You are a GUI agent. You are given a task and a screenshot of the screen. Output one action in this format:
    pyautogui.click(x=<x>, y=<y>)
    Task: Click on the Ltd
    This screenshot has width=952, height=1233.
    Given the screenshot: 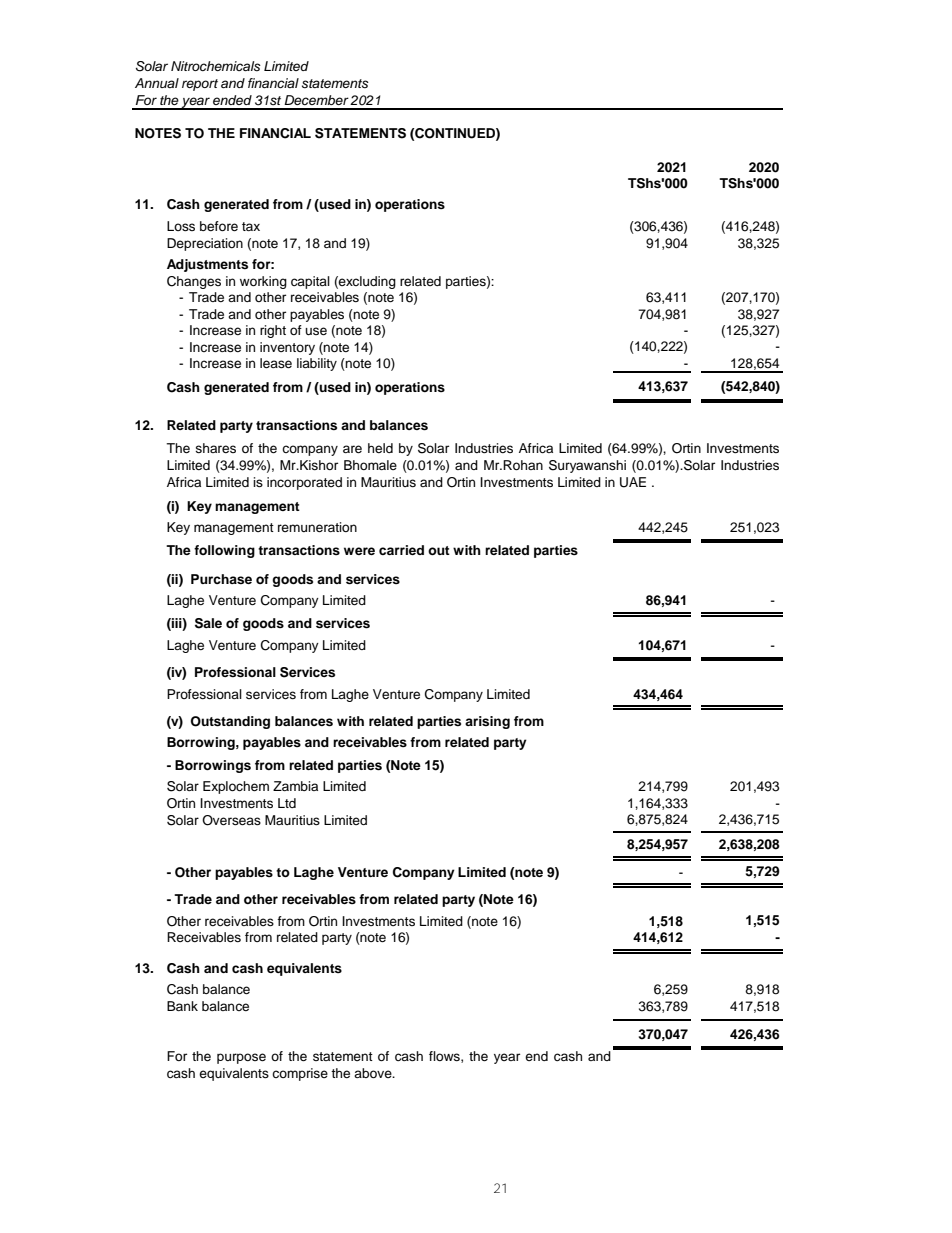 What is the action you would take?
    pyautogui.click(x=287, y=803)
